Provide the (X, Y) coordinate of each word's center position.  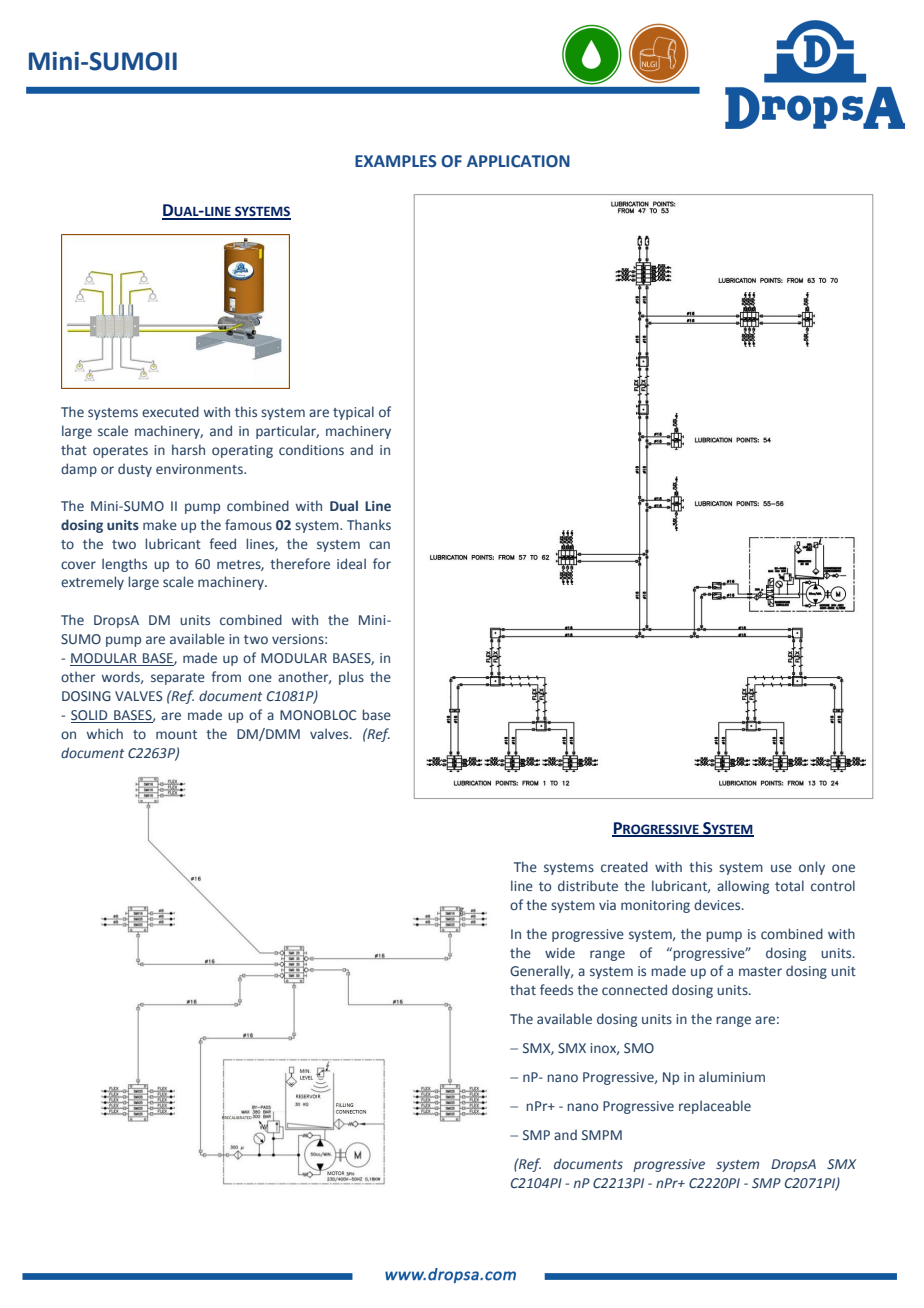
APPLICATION (518, 161)
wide (560, 953)
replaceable (715, 1107)
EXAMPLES (396, 161)
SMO (639, 1048)
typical (353, 413)
